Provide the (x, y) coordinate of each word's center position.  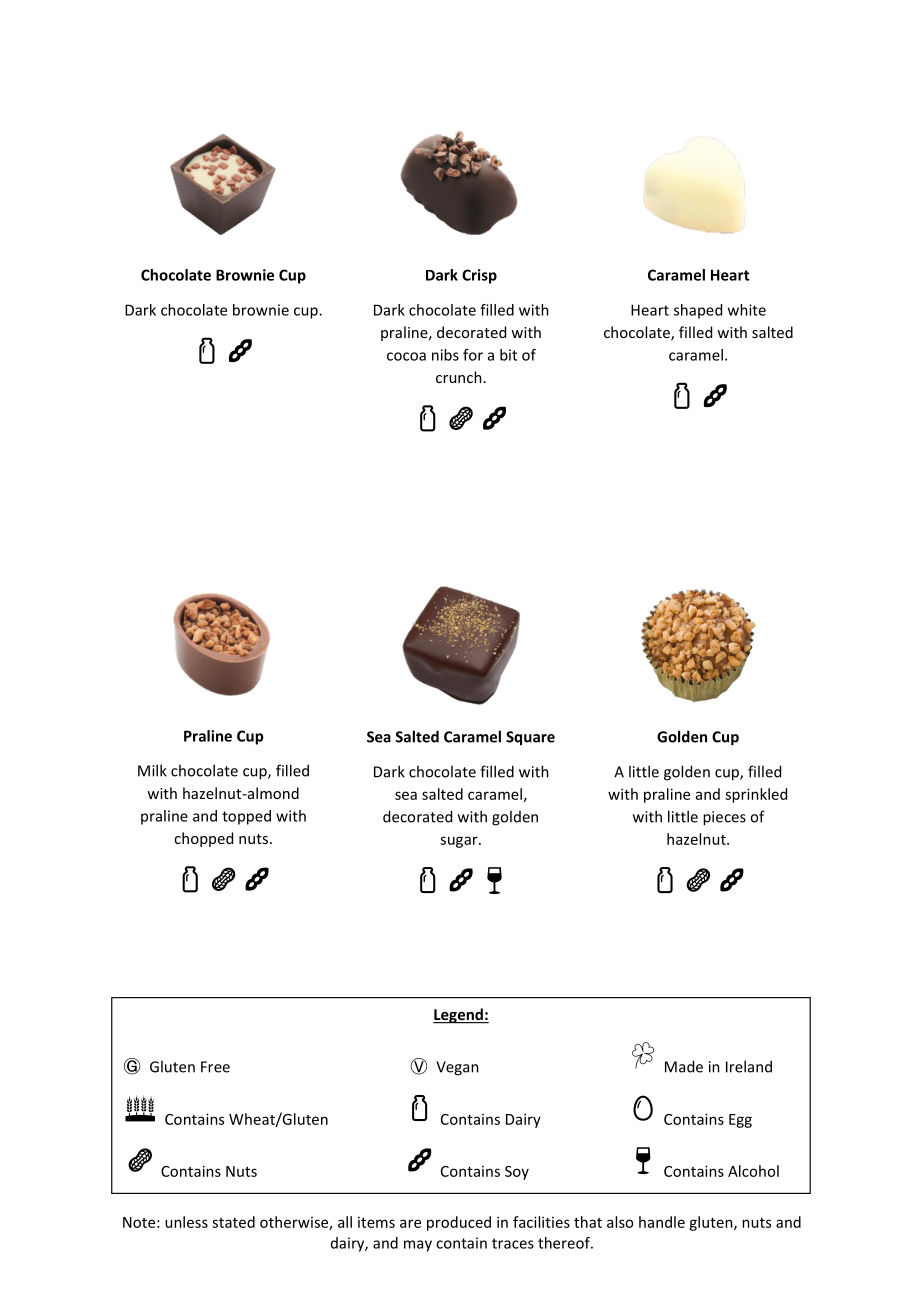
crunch (459, 377)
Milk (152, 770)
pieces (724, 818)
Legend (459, 1016)
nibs (445, 355)
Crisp (479, 276)
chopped (203, 839)
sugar (460, 842)
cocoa (406, 356)
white (747, 310)
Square (530, 738)
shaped (698, 311)
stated (233, 1222)
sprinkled (756, 795)
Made (684, 1066)
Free (215, 1067)
